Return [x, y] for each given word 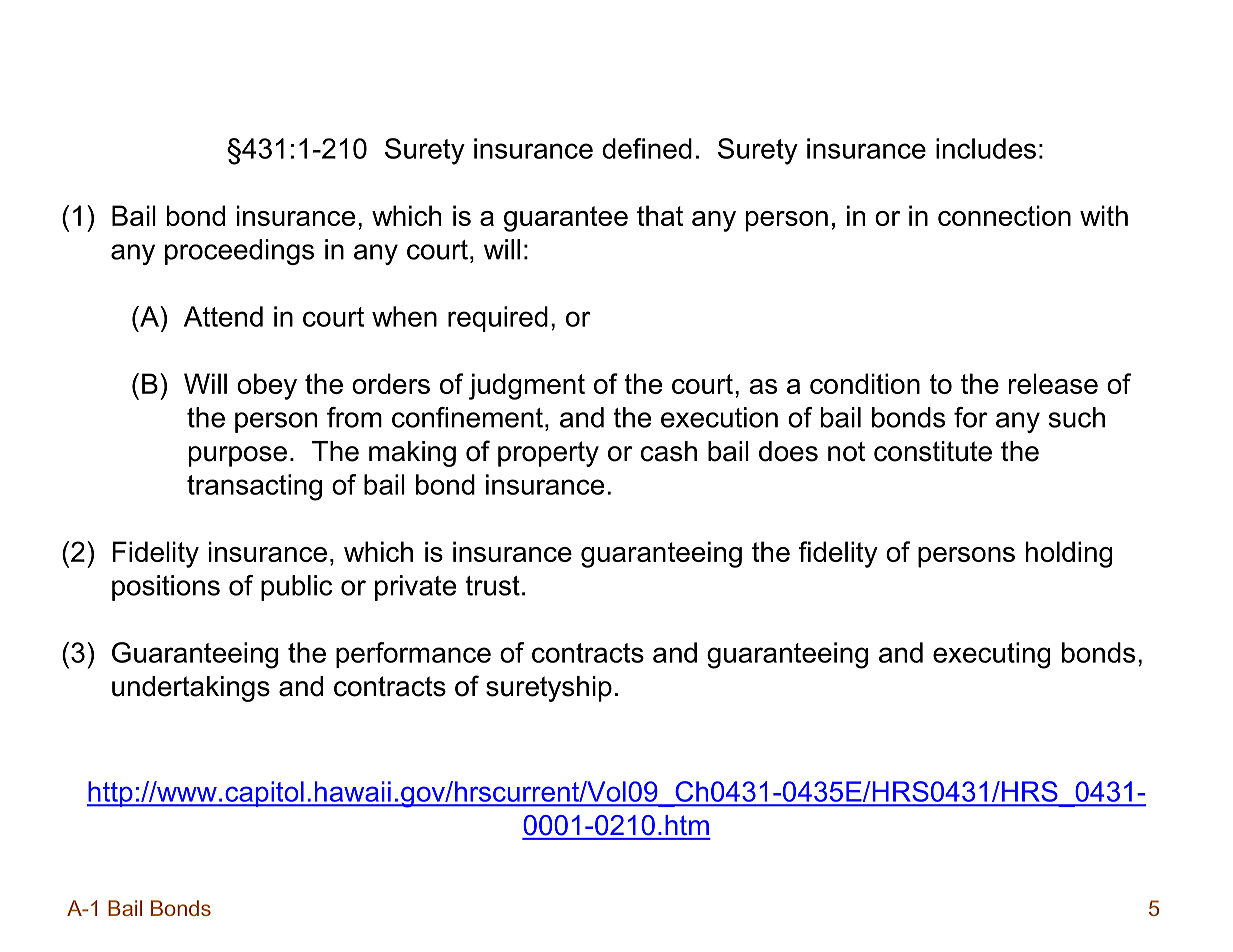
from [354, 417]
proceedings [239, 252]
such [1076, 417]
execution [719, 417]
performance [413, 655]
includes [986, 148]
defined [647, 148]
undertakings [191, 689]
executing [992, 655]
